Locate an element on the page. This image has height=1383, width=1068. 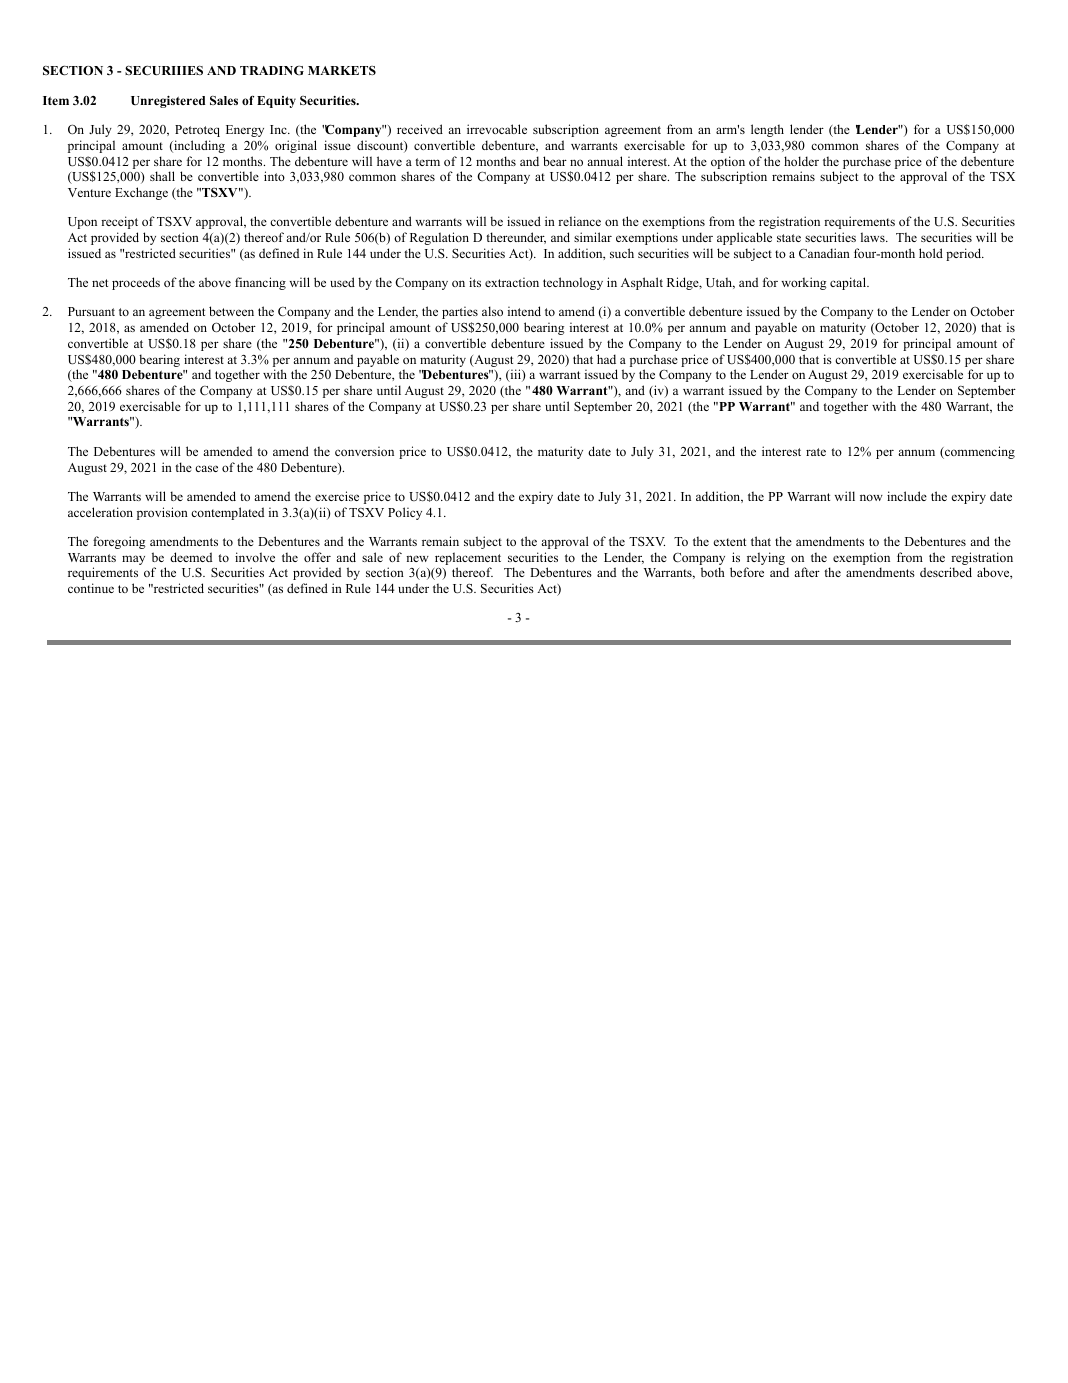
may is located at coordinates (133, 560).
